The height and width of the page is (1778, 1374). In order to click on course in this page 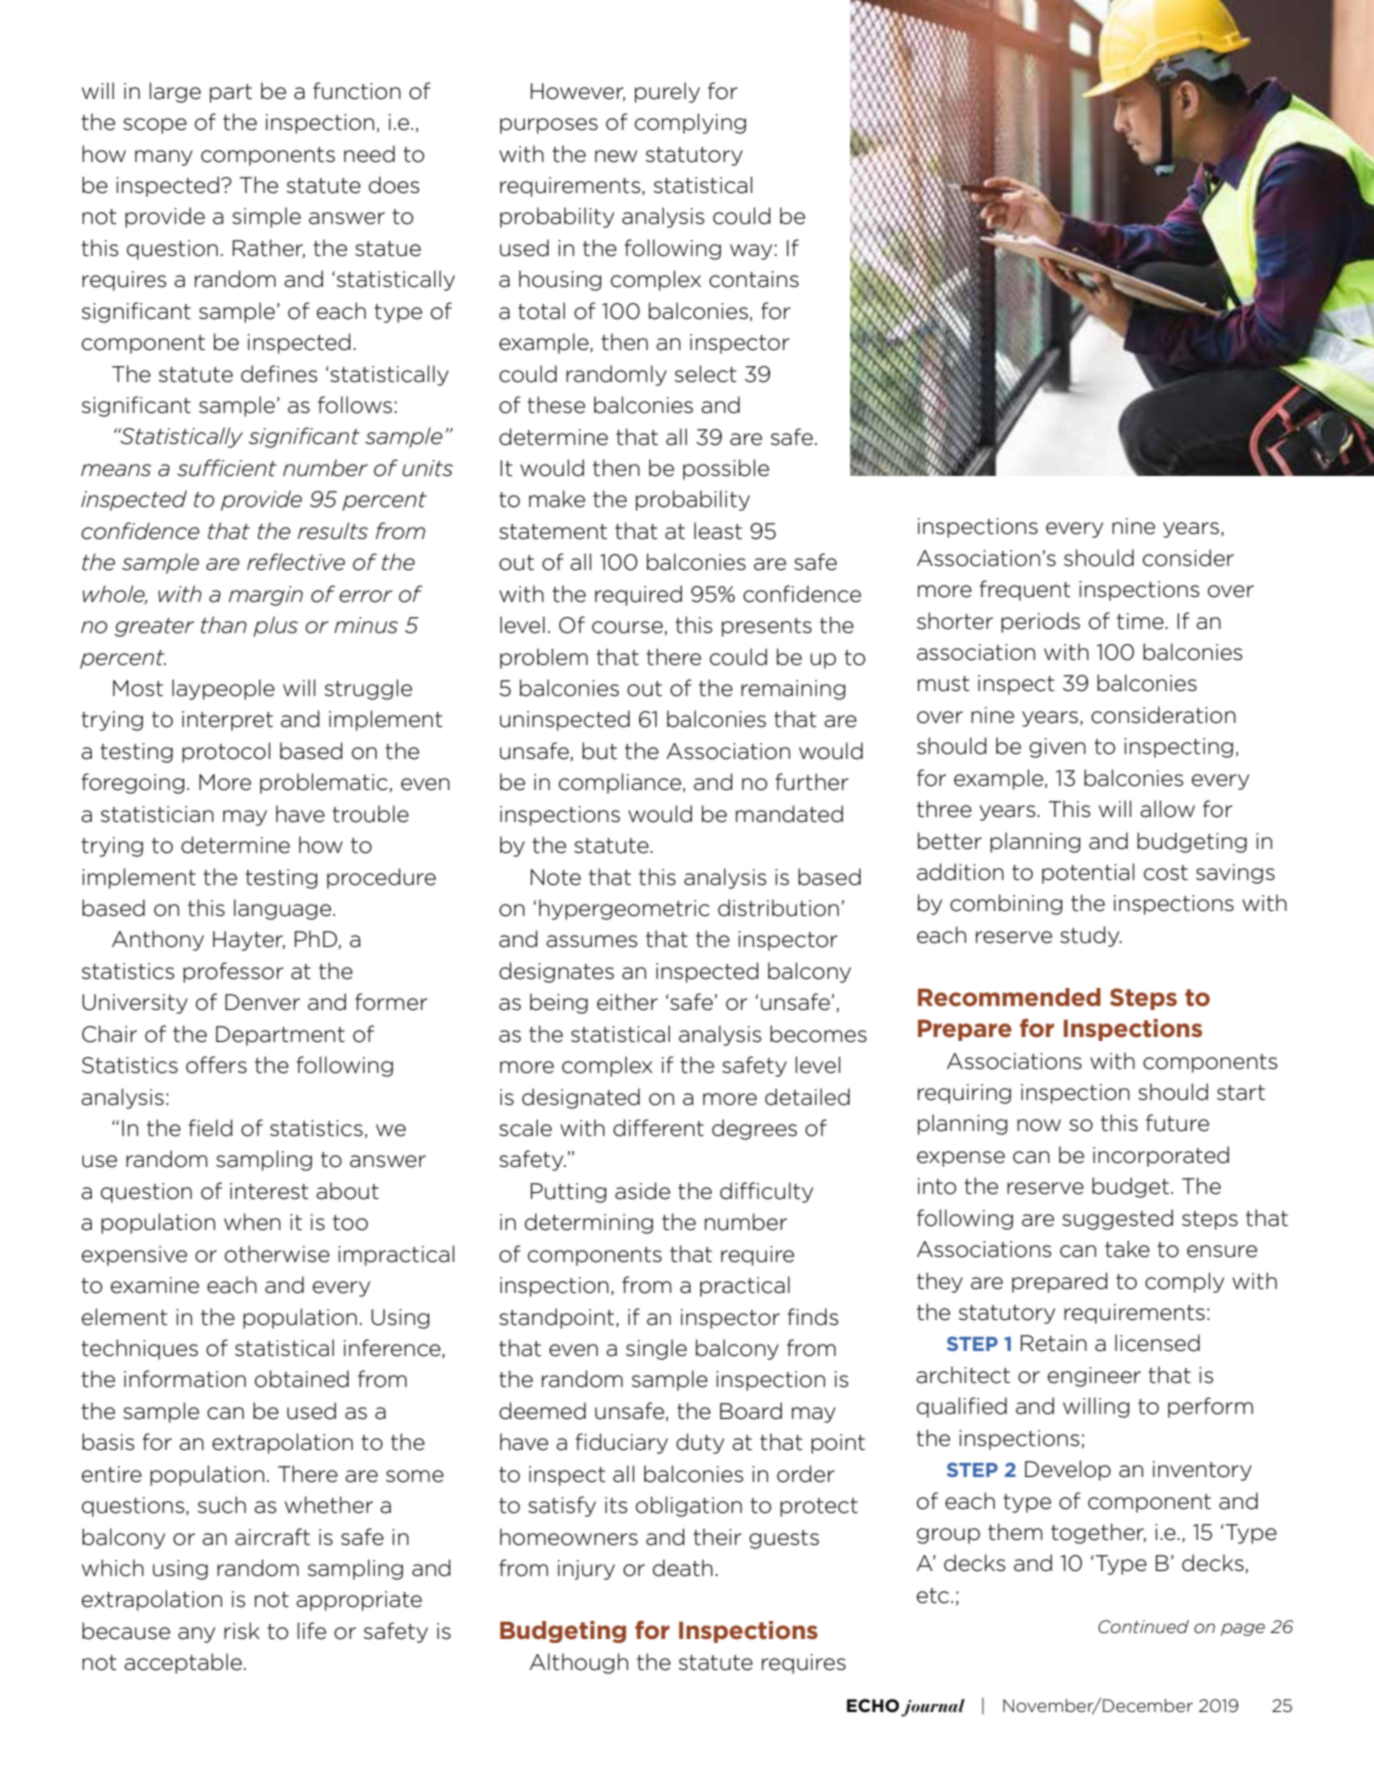, I will do `click(628, 628)`.
